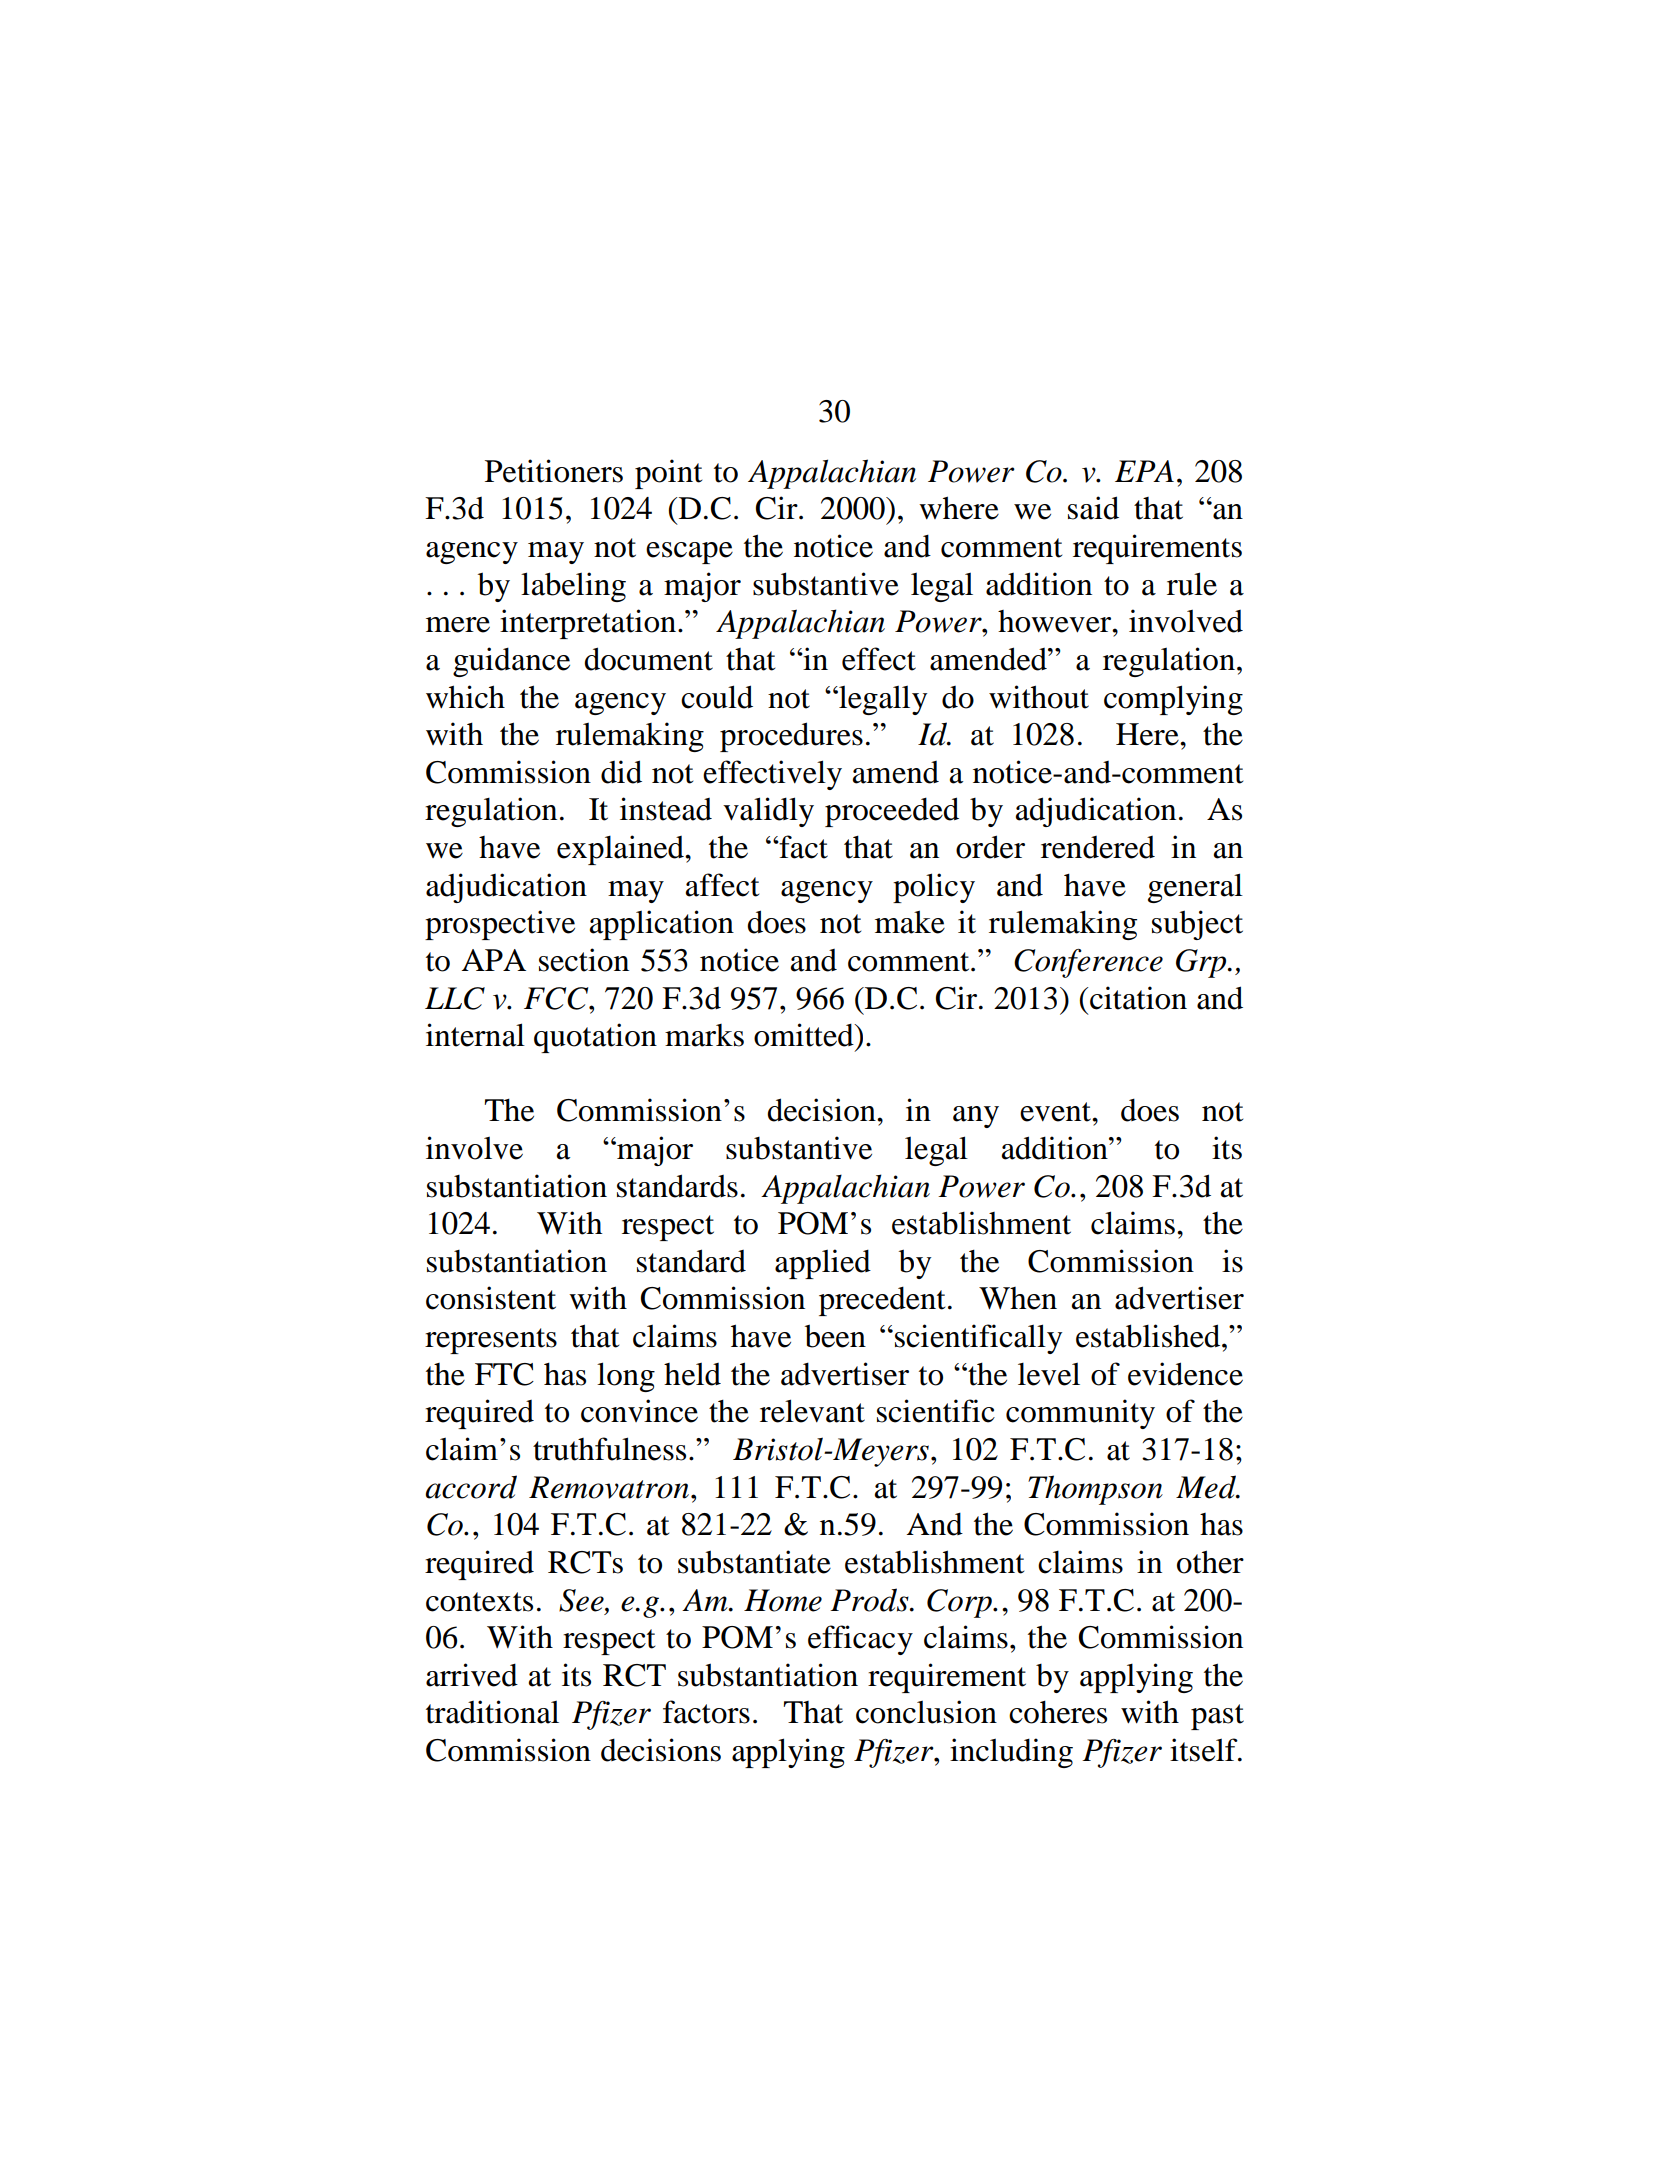 The height and width of the screenshot is (2160, 1669). I want to click on been, so click(835, 1336).
